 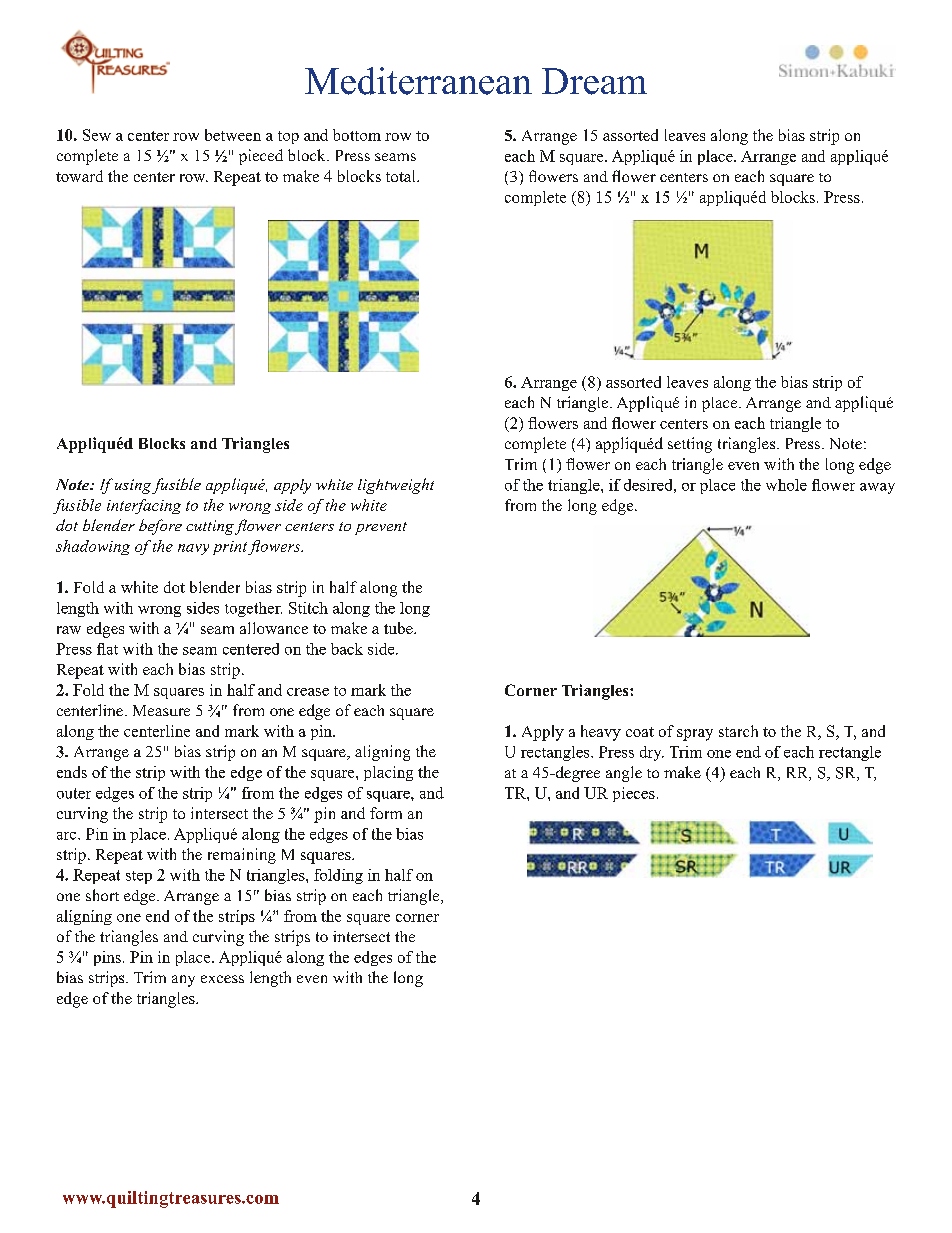 What do you see at coordinates (233, 135) in the screenshot?
I see `between` at bounding box center [233, 135].
